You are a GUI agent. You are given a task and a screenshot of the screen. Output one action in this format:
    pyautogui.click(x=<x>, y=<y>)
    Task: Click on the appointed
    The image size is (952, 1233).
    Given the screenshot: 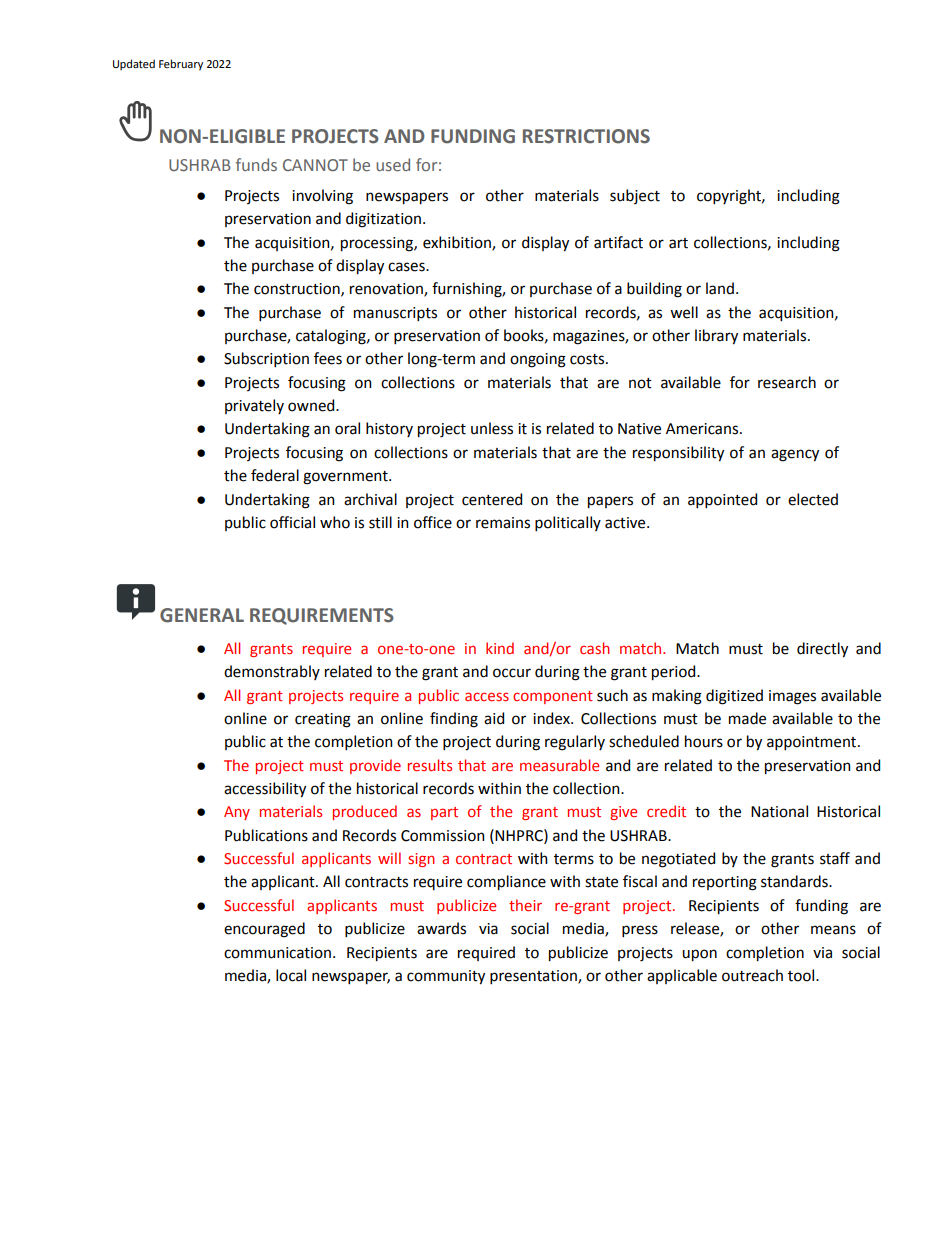 What is the action you would take?
    pyautogui.click(x=722, y=500)
